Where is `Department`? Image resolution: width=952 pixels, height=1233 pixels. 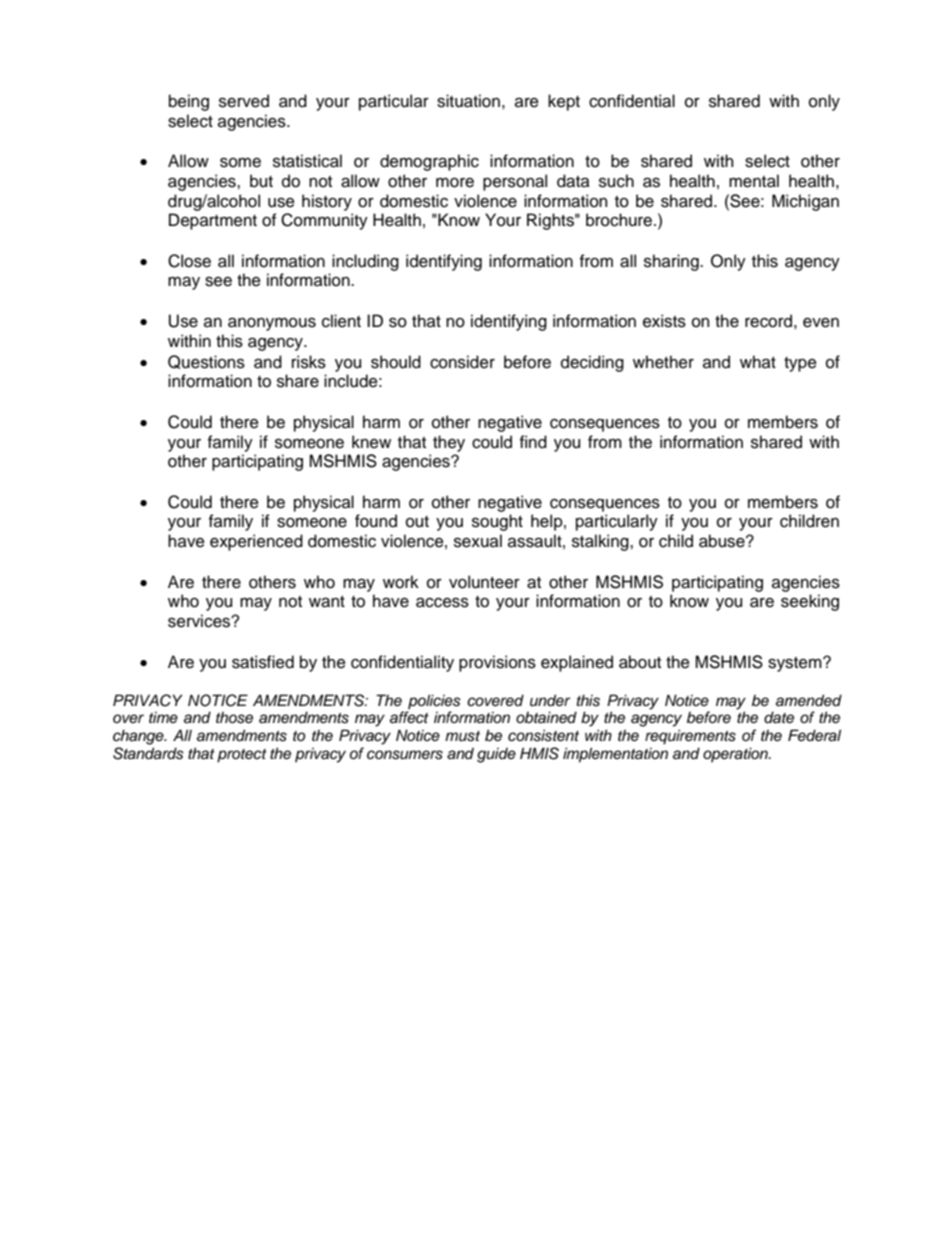
Department is located at coordinates (213, 221).
